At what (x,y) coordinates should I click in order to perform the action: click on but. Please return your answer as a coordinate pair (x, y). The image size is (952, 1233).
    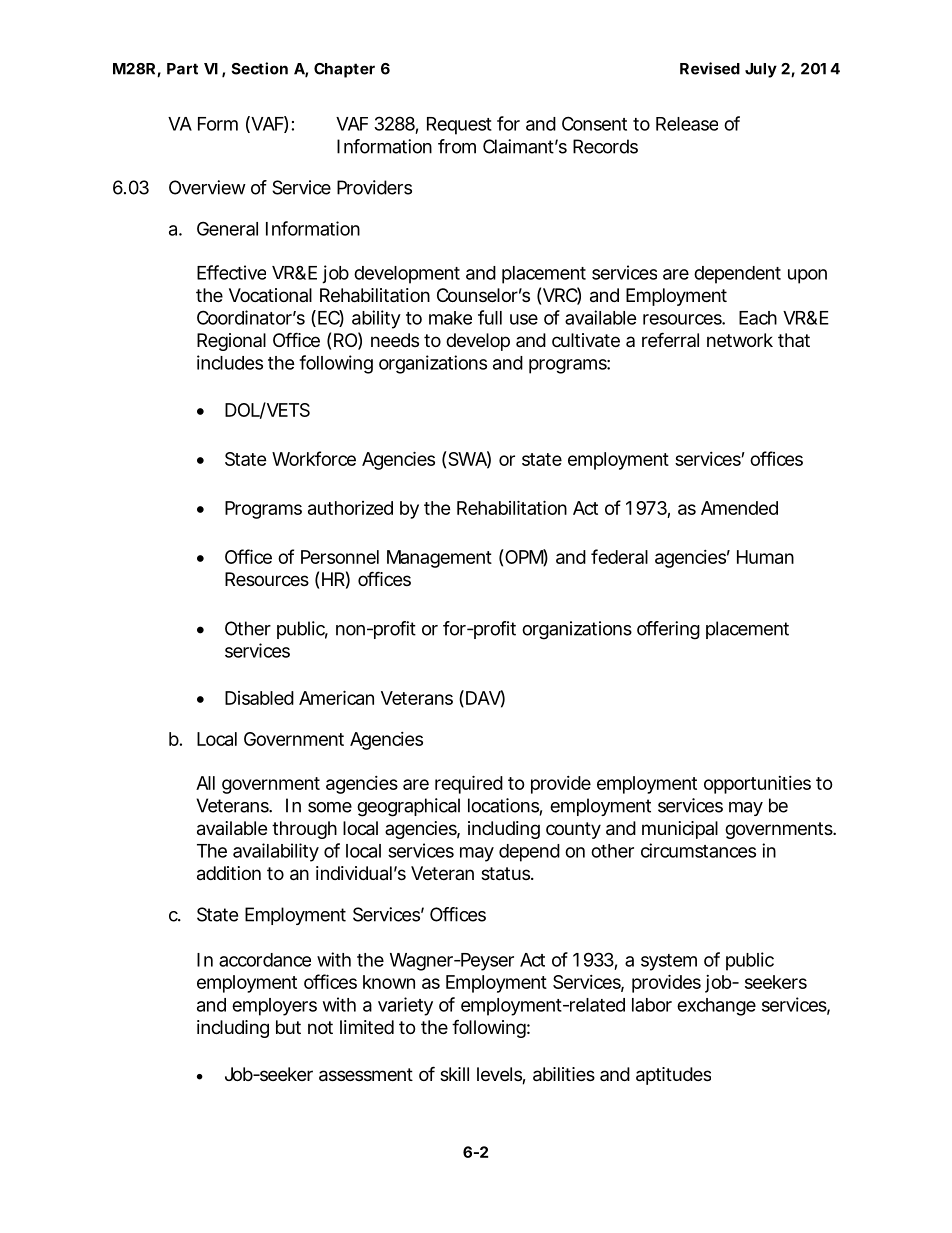
    Looking at the image, I should click on (288, 1027).
